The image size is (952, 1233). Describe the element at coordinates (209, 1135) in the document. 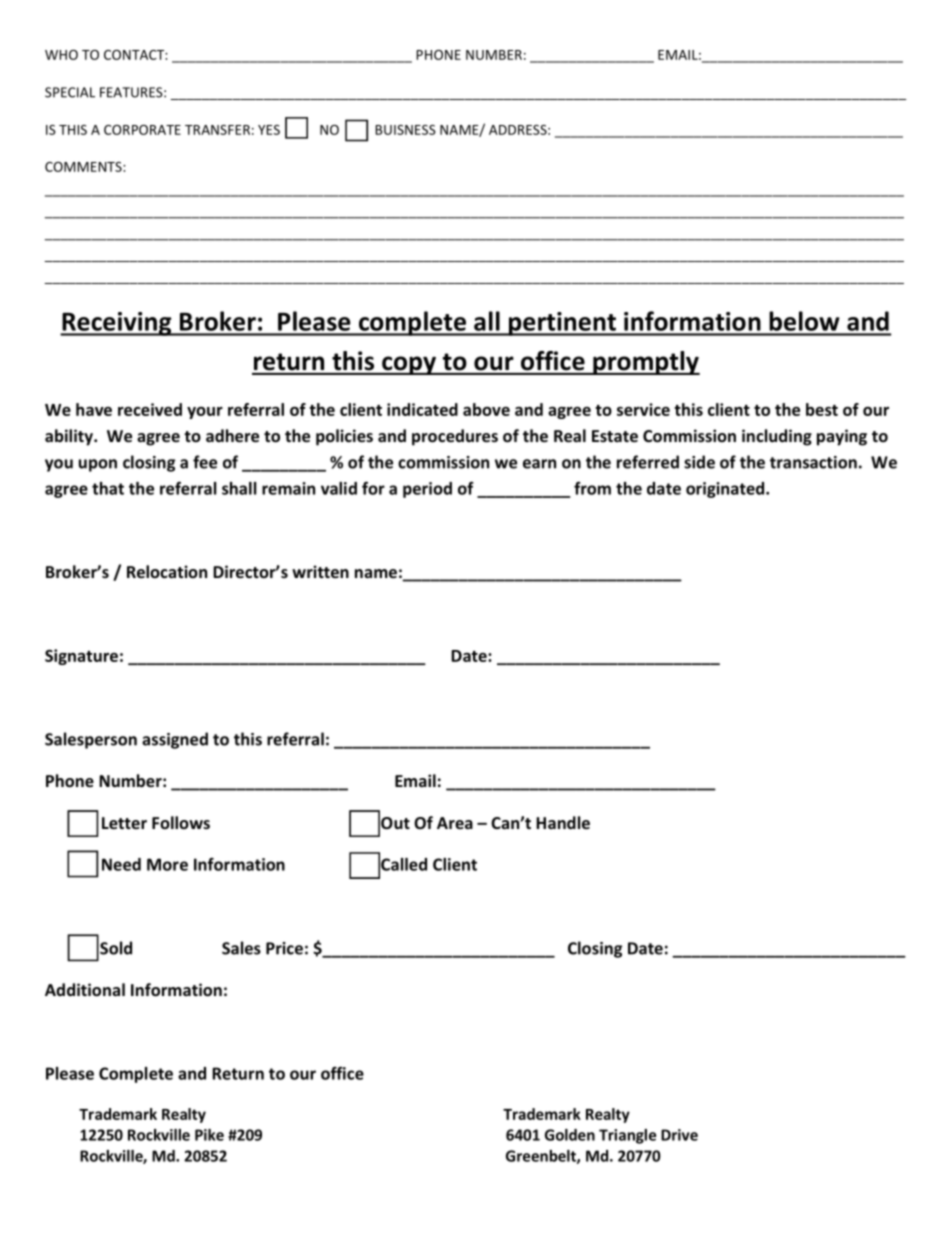

I see `Pike` at that location.
